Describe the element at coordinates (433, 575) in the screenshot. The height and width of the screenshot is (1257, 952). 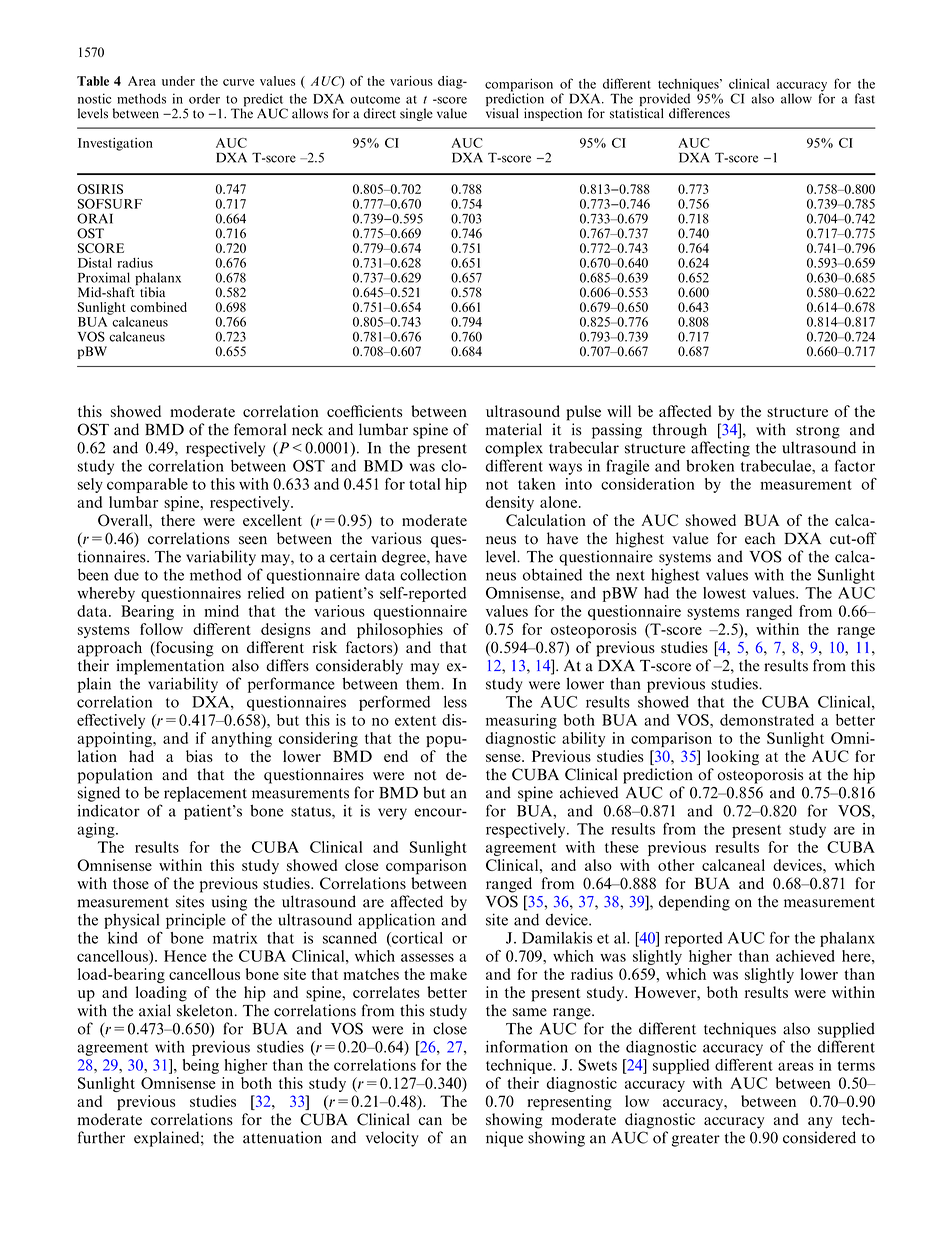
I see `collection` at that location.
